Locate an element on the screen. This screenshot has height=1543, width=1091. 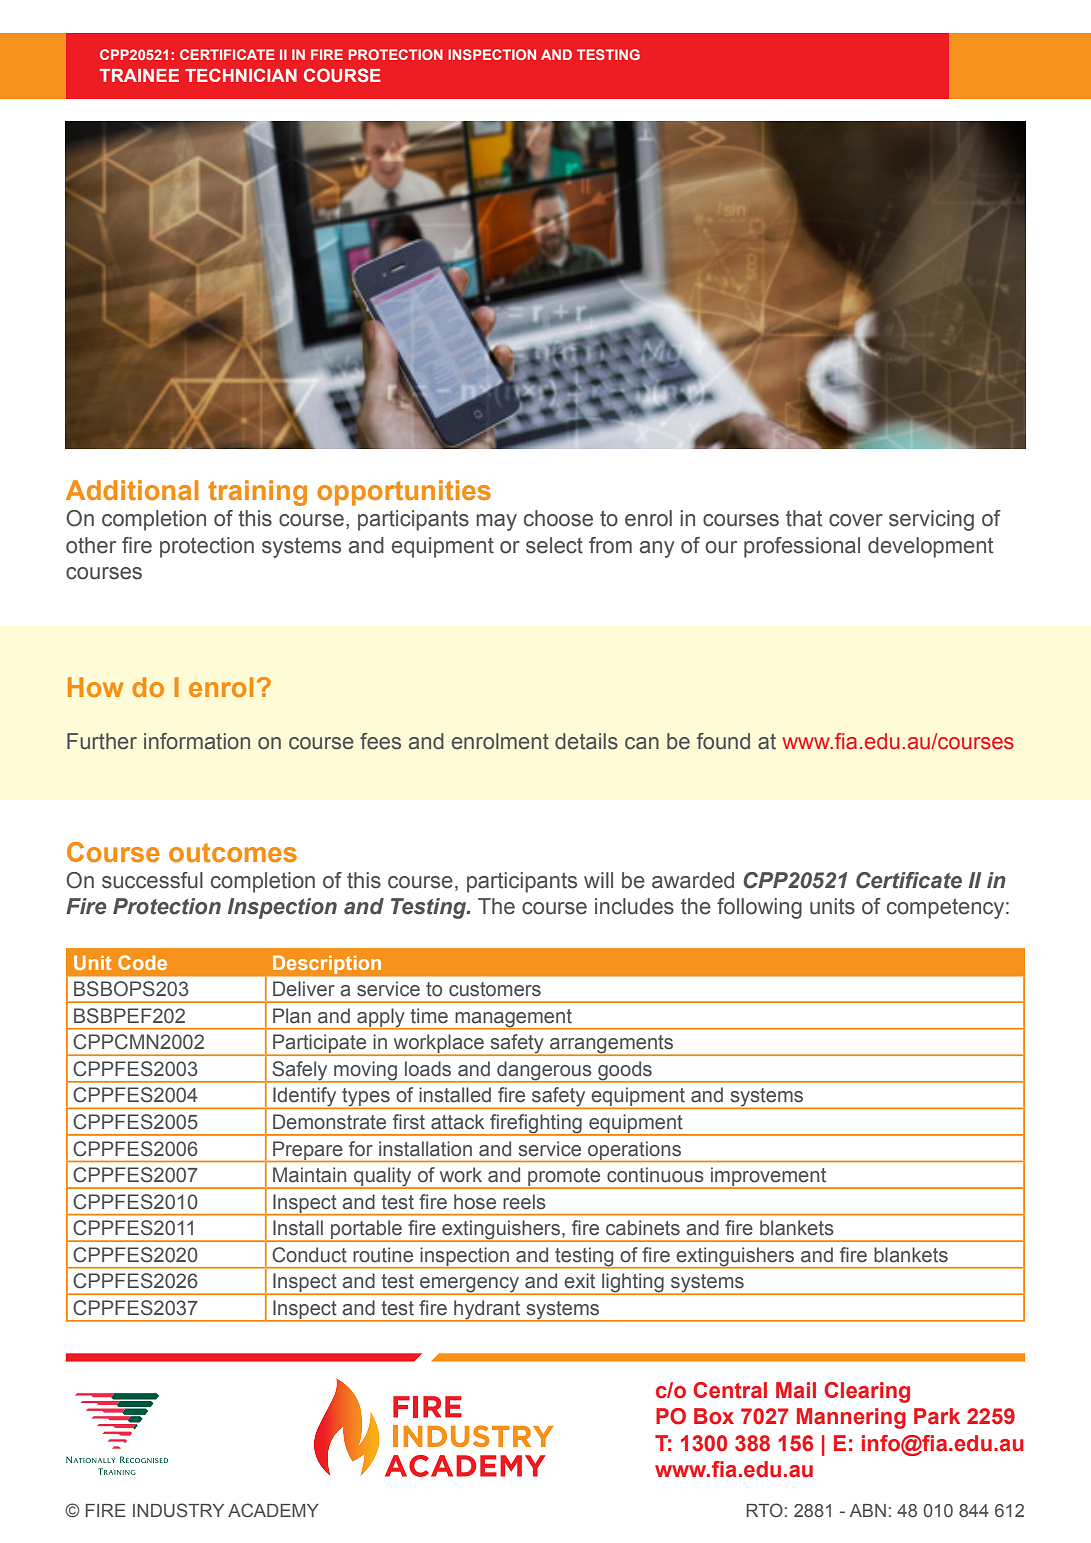
TRAINEE is located at coordinates (139, 75).
